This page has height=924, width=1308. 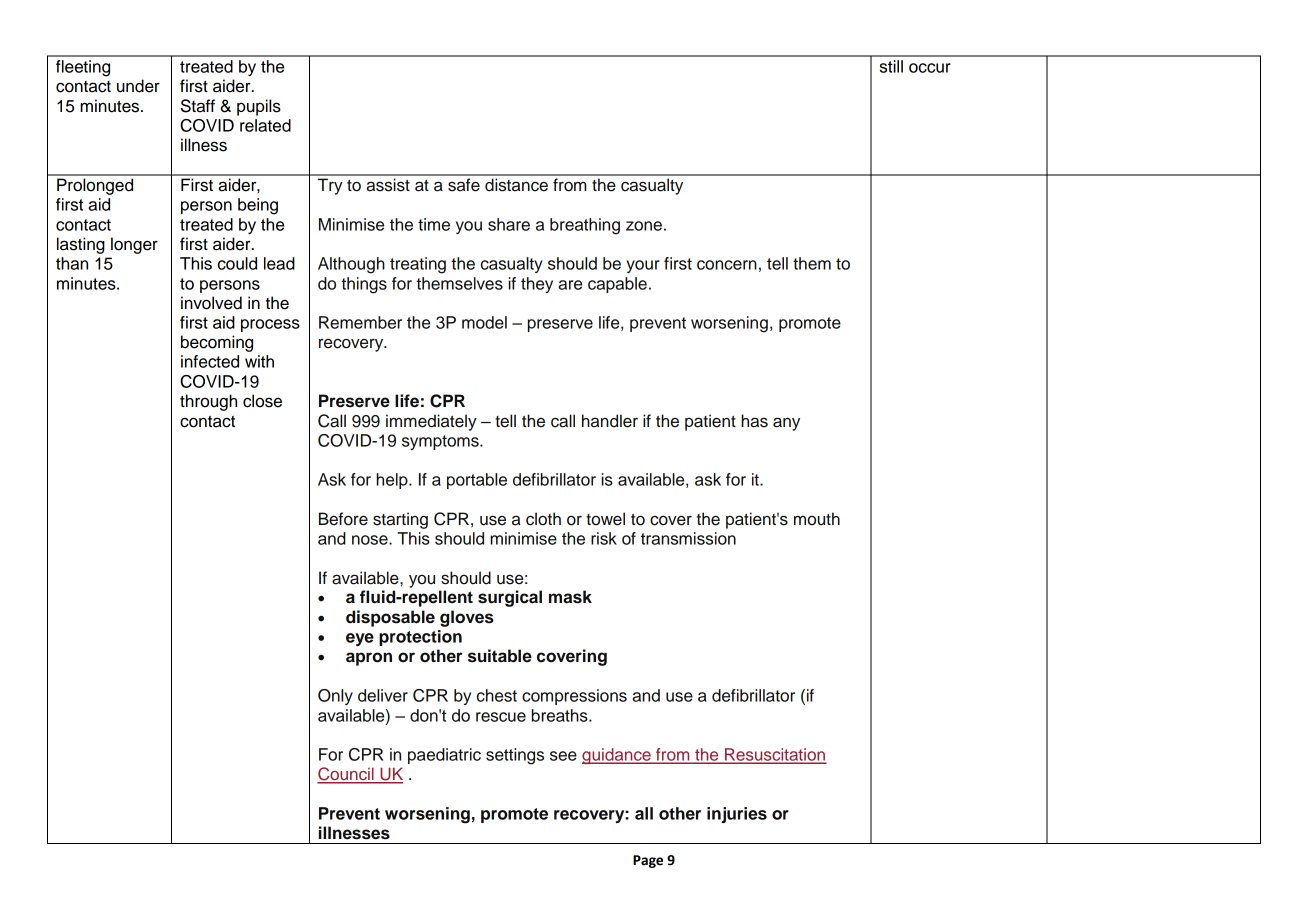 What do you see at coordinates (648, 861) in the page?
I see `Page` at bounding box center [648, 861].
